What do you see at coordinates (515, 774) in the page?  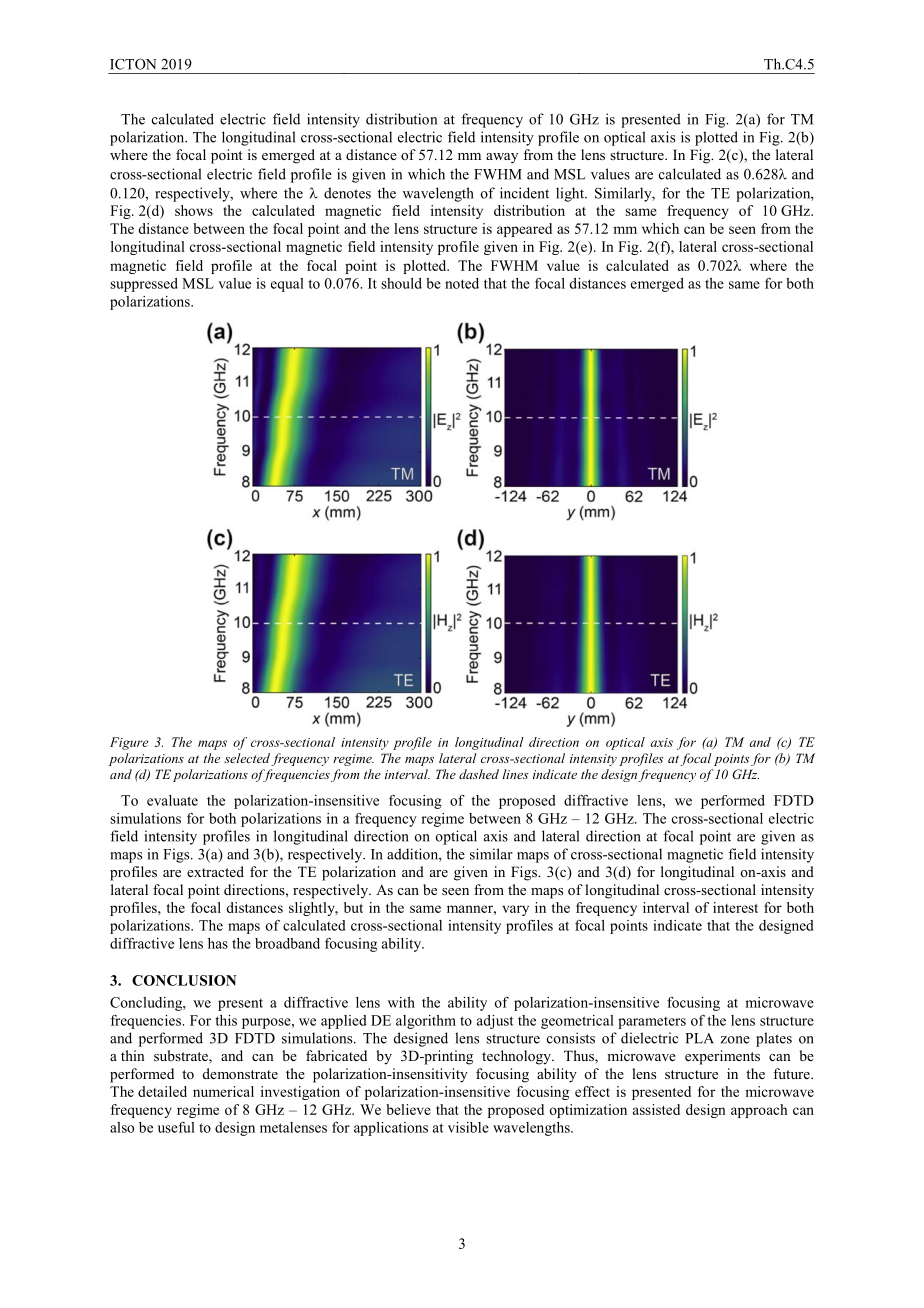 I see `lines` at bounding box center [515, 774].
